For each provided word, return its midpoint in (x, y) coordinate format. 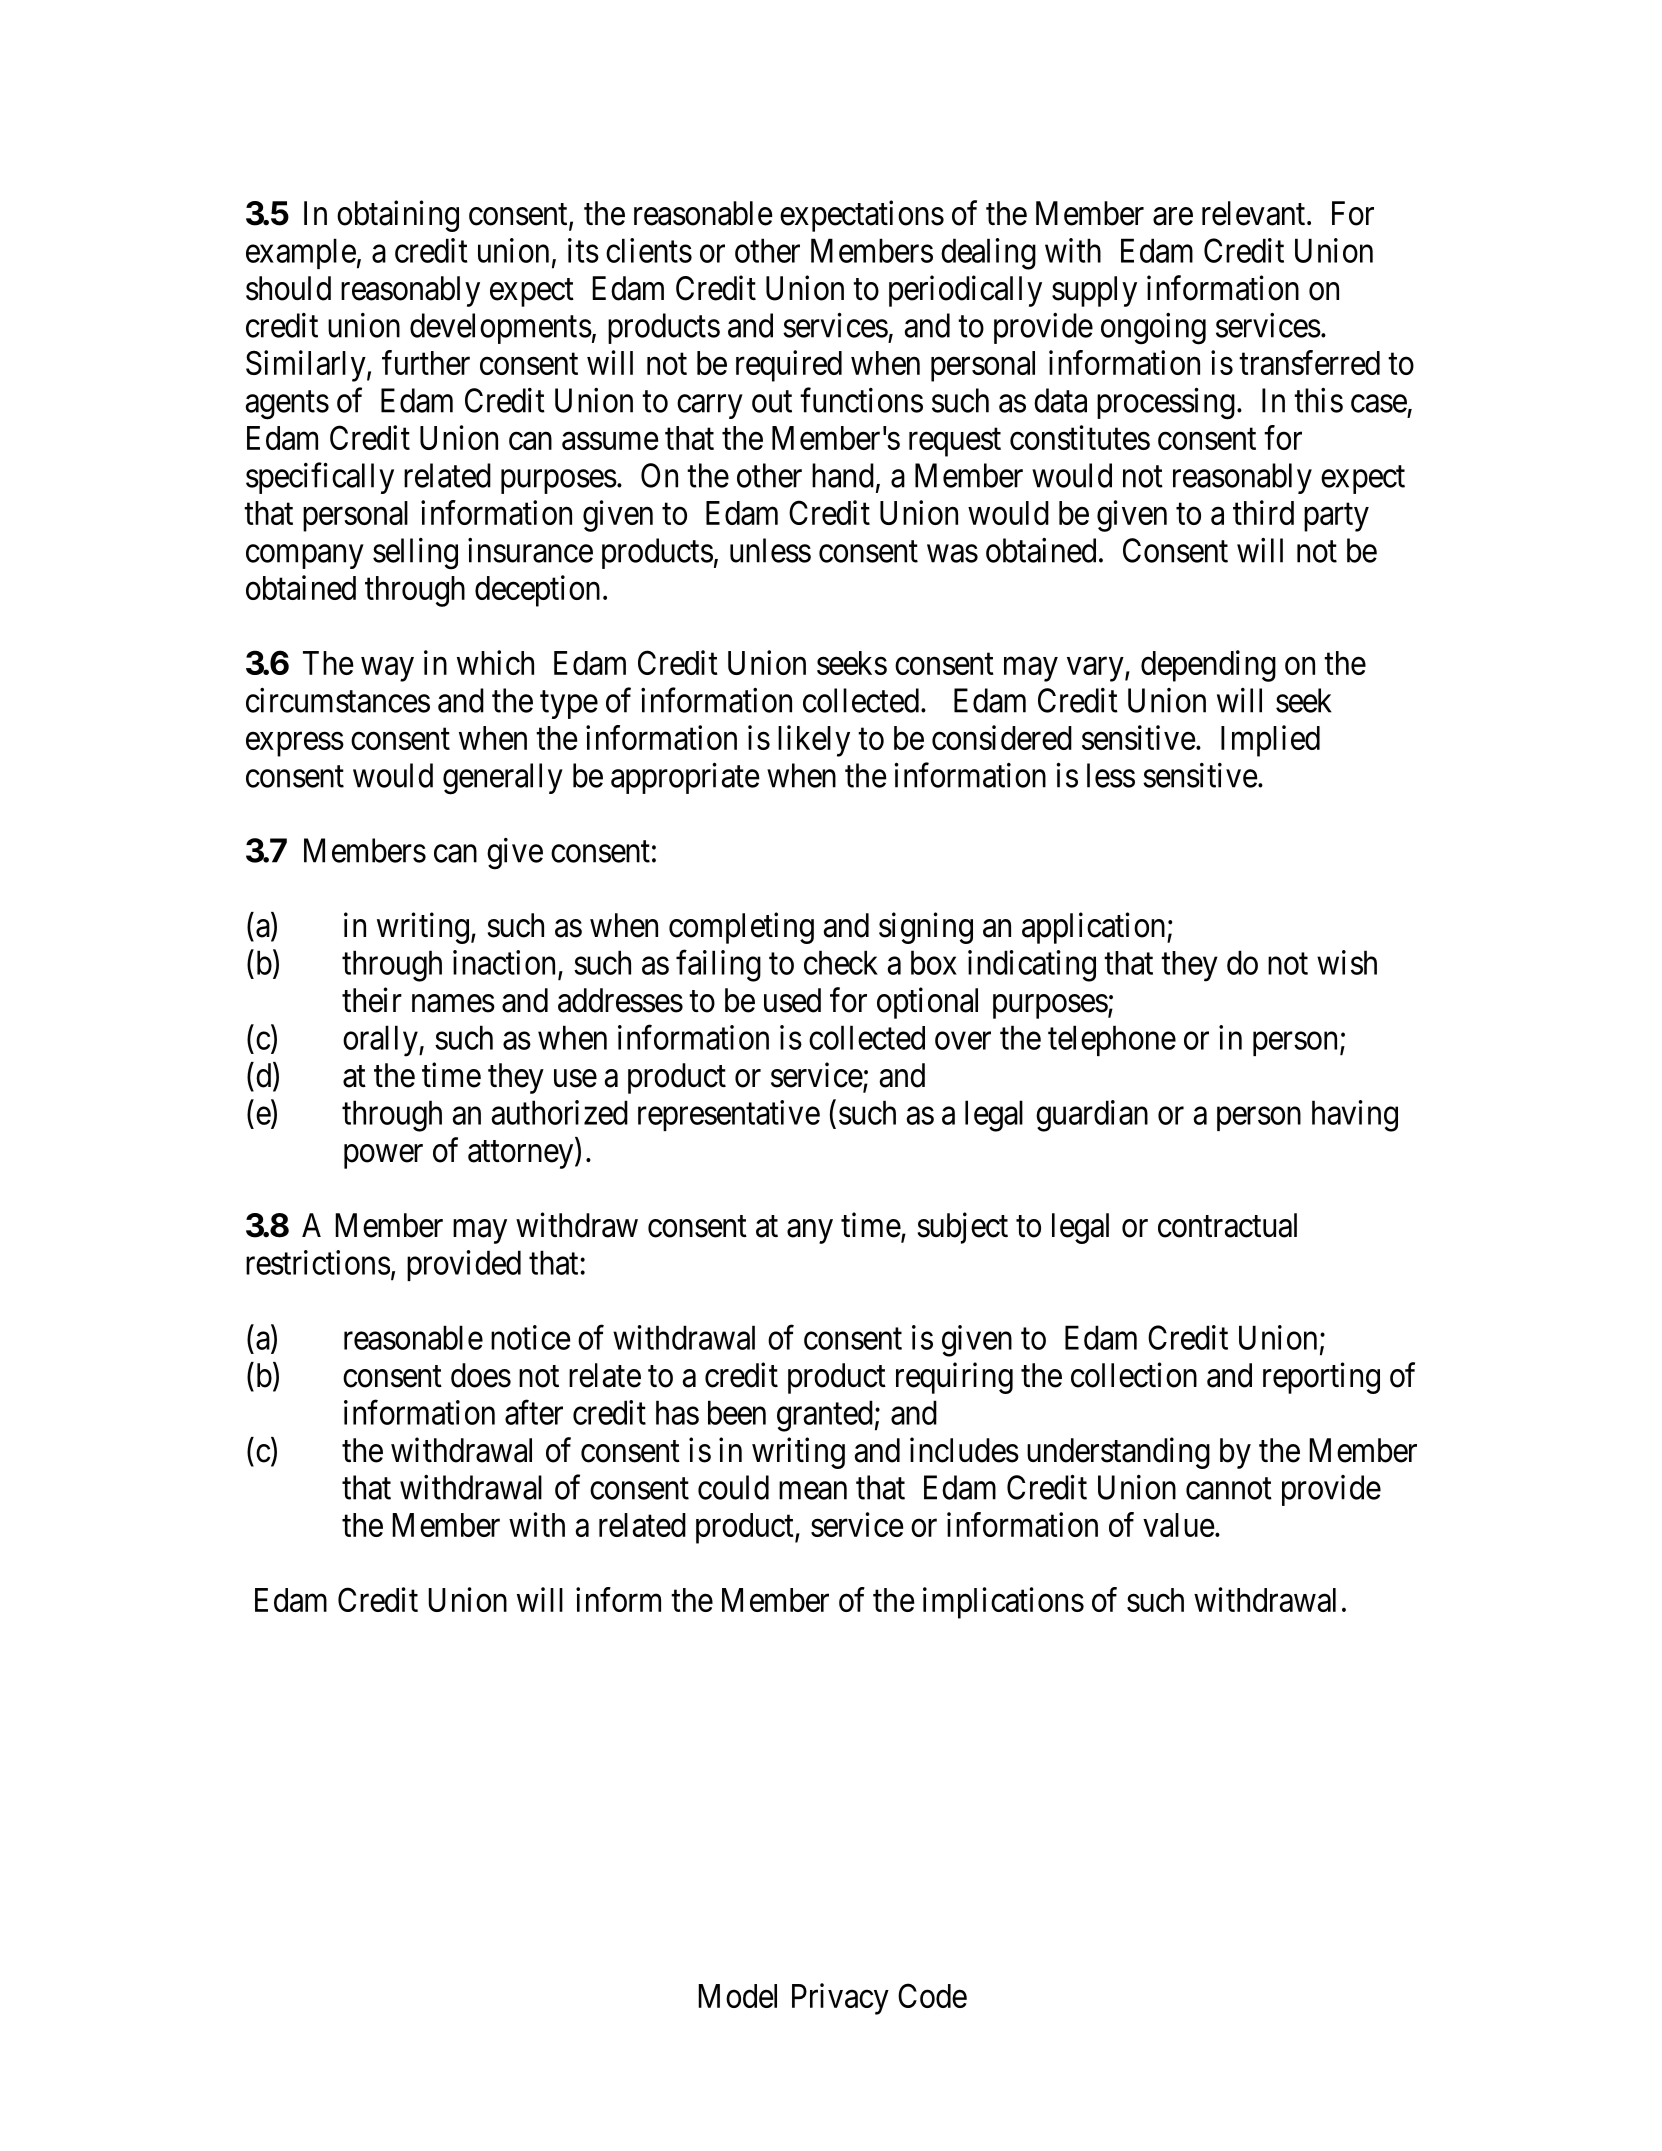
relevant (1255, 213)
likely (814, 741)
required (789, 366)
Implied (1270, 741)
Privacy (840, 1999)
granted (825, 1416)
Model (737, 1996)
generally (503, 779)
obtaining (398, 216)
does (481, 1375)
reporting (1321, 1378)
